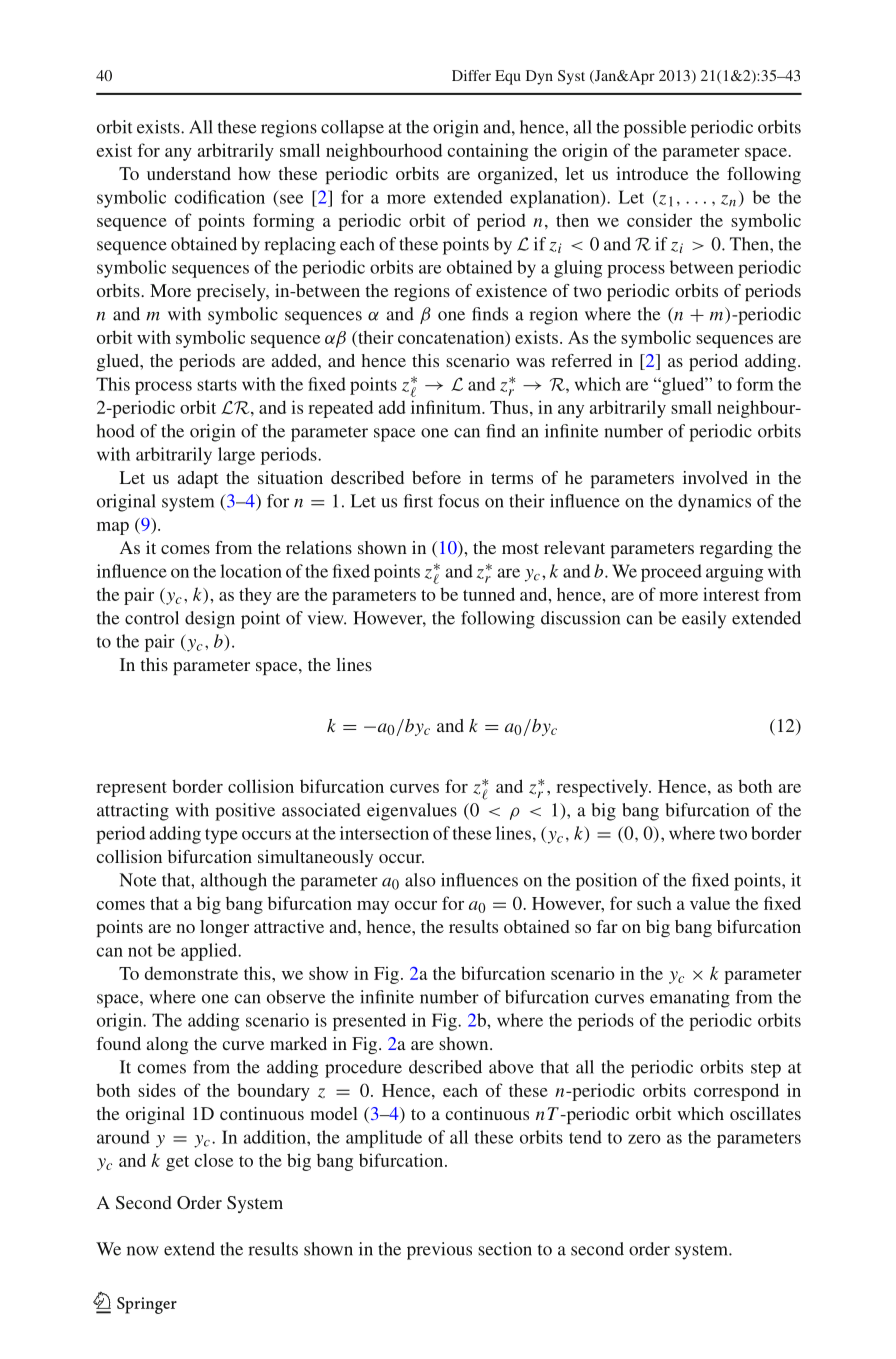 The image size is (896, 1359). What do you see at coordinates (210, 952) in the screenshot?
I see `applied` at bounding box center [210, 952].
